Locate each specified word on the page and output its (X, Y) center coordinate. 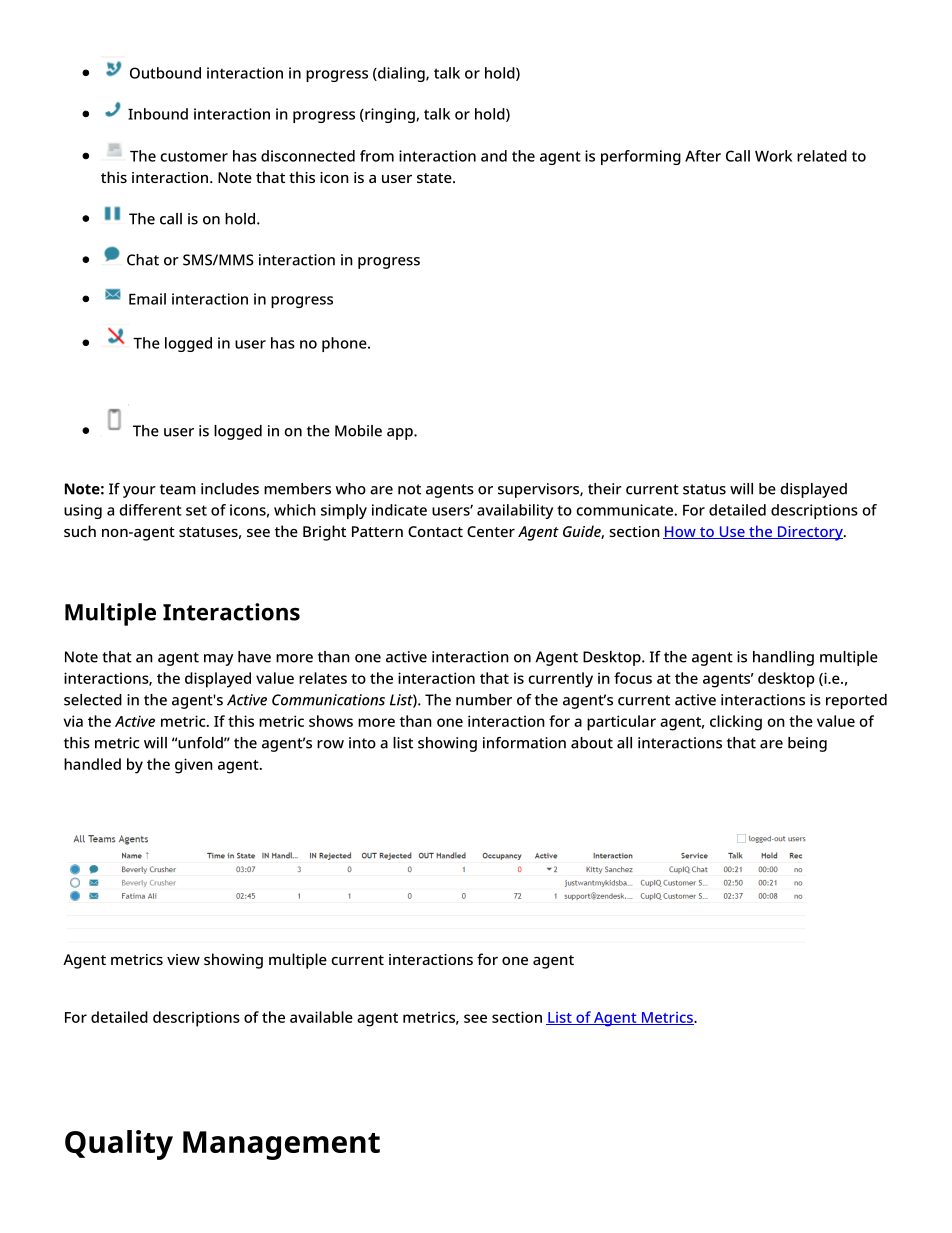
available (321, 1017)
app (401, 434)
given (194, 766)
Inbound (158, 114)
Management (281, 1145)
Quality (119, 1145)
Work (773, 156)
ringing (390, 115)
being (807, 744)
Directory (810, 533)
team (178, 489)
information (524, 743)
